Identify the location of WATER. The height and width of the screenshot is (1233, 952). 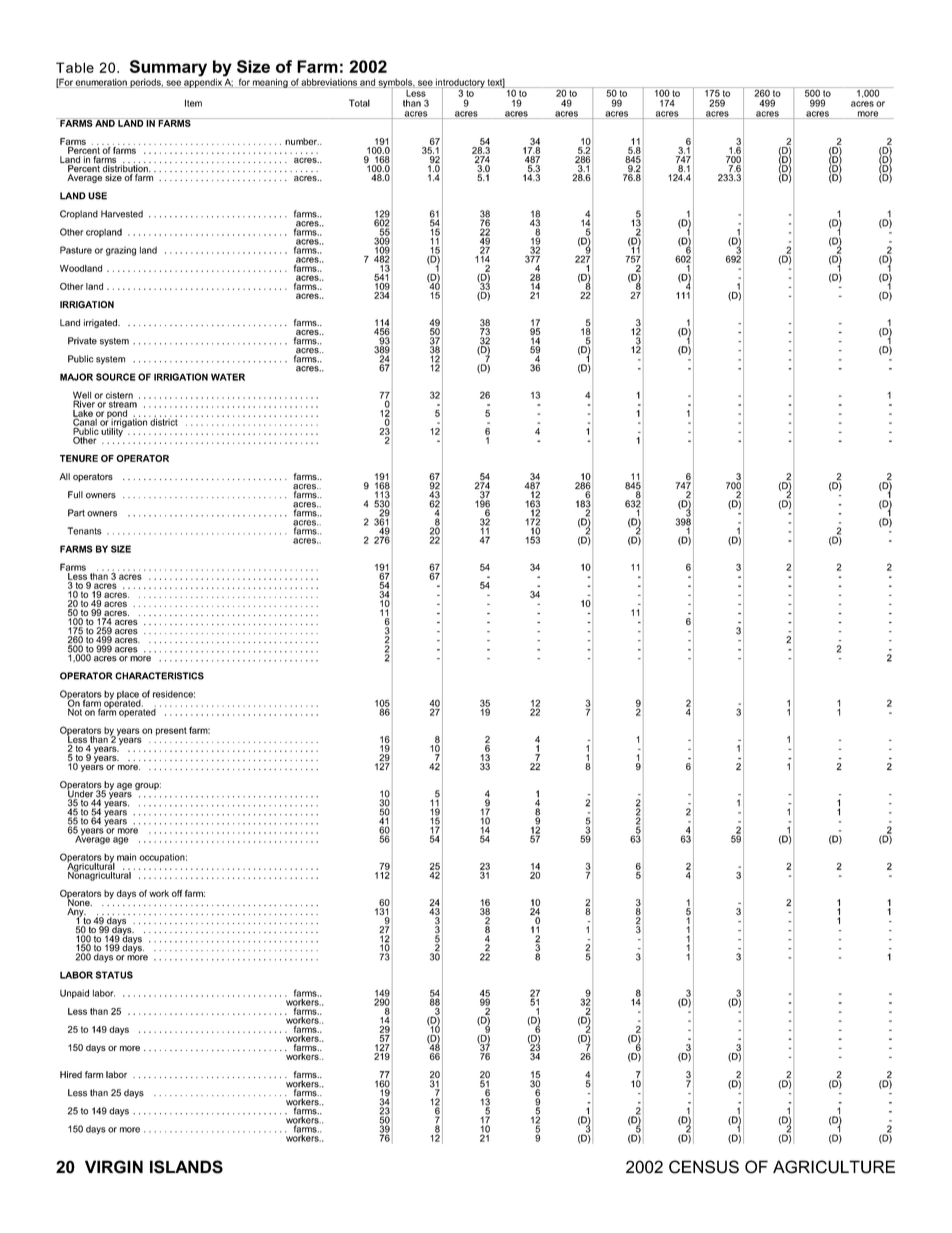
(228, 377).
